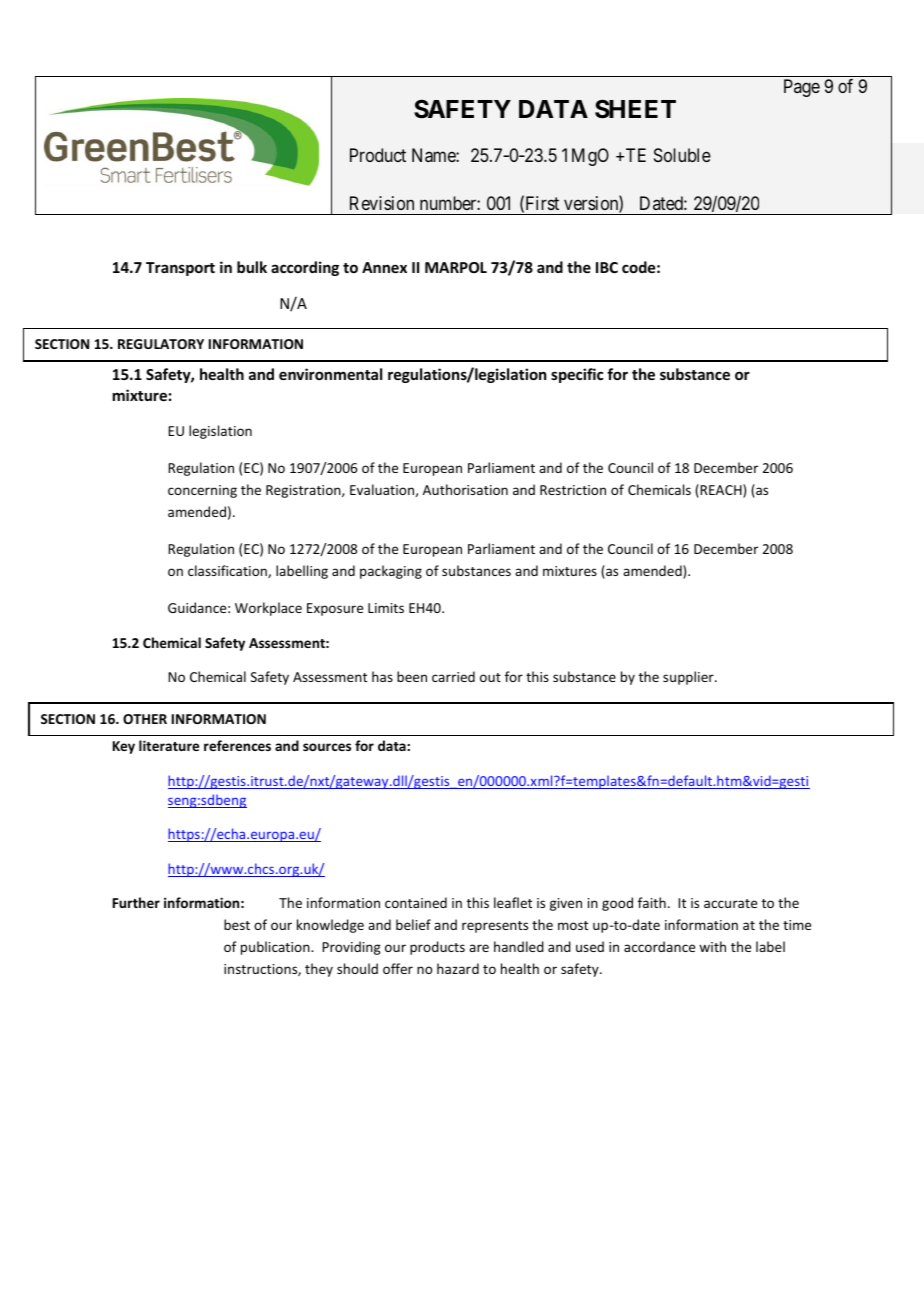 This image has height=1308, width=924. I want to click on Soluble, so click(682, 155).
